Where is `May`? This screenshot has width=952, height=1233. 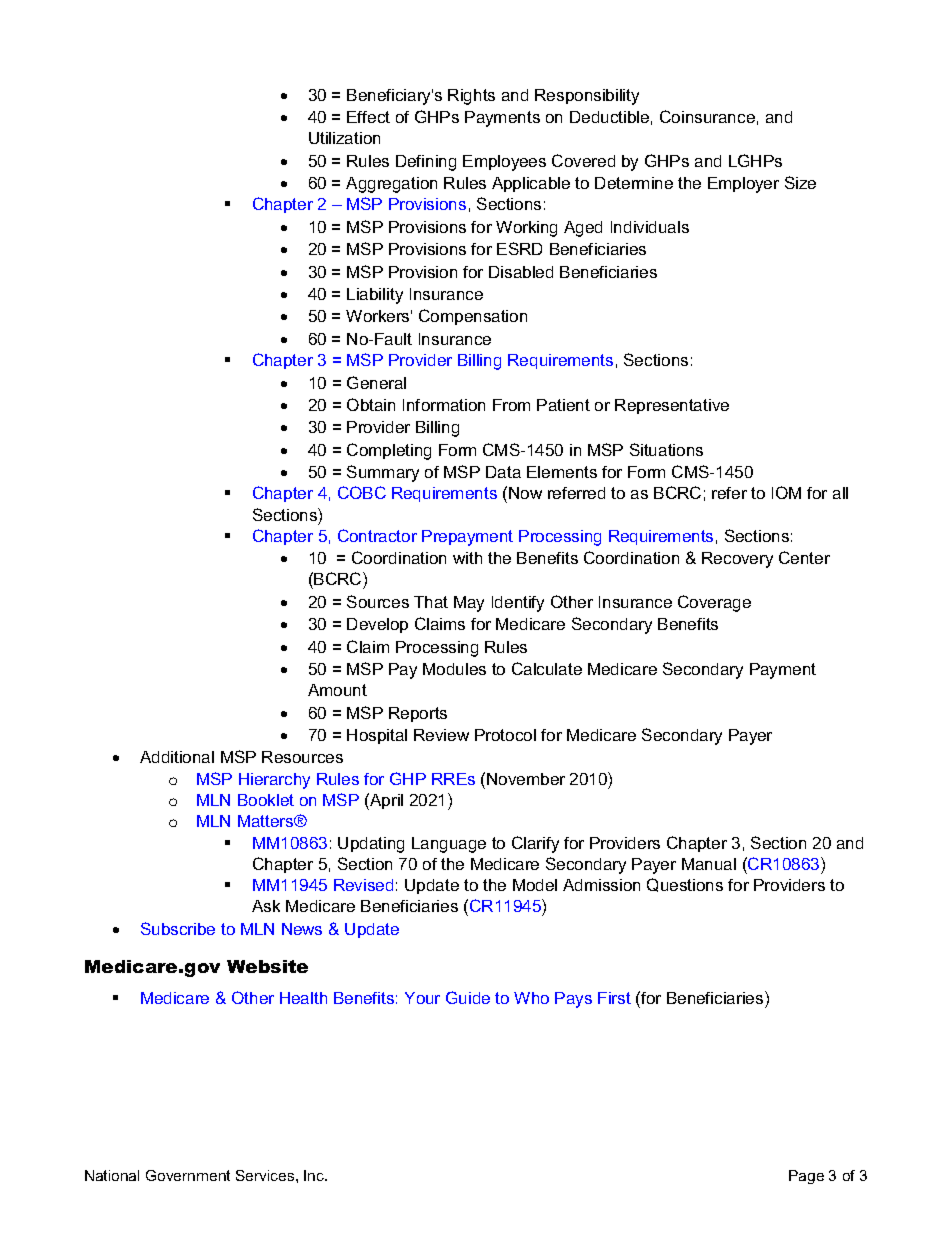
May is located at coordinates (469, 604).
